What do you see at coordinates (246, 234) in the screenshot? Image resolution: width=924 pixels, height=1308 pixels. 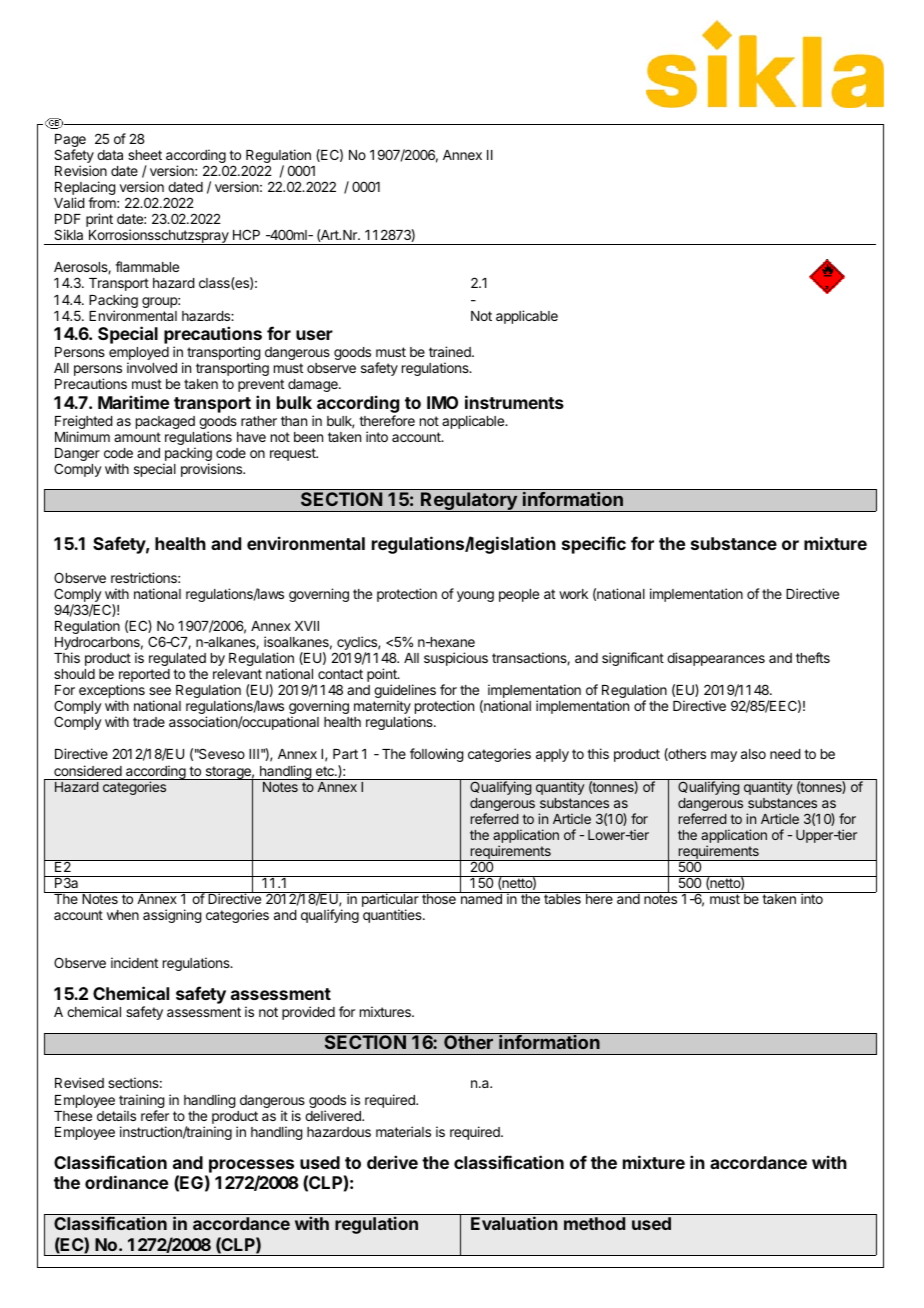 I see `HCP` at bounding box center [246, 234].
